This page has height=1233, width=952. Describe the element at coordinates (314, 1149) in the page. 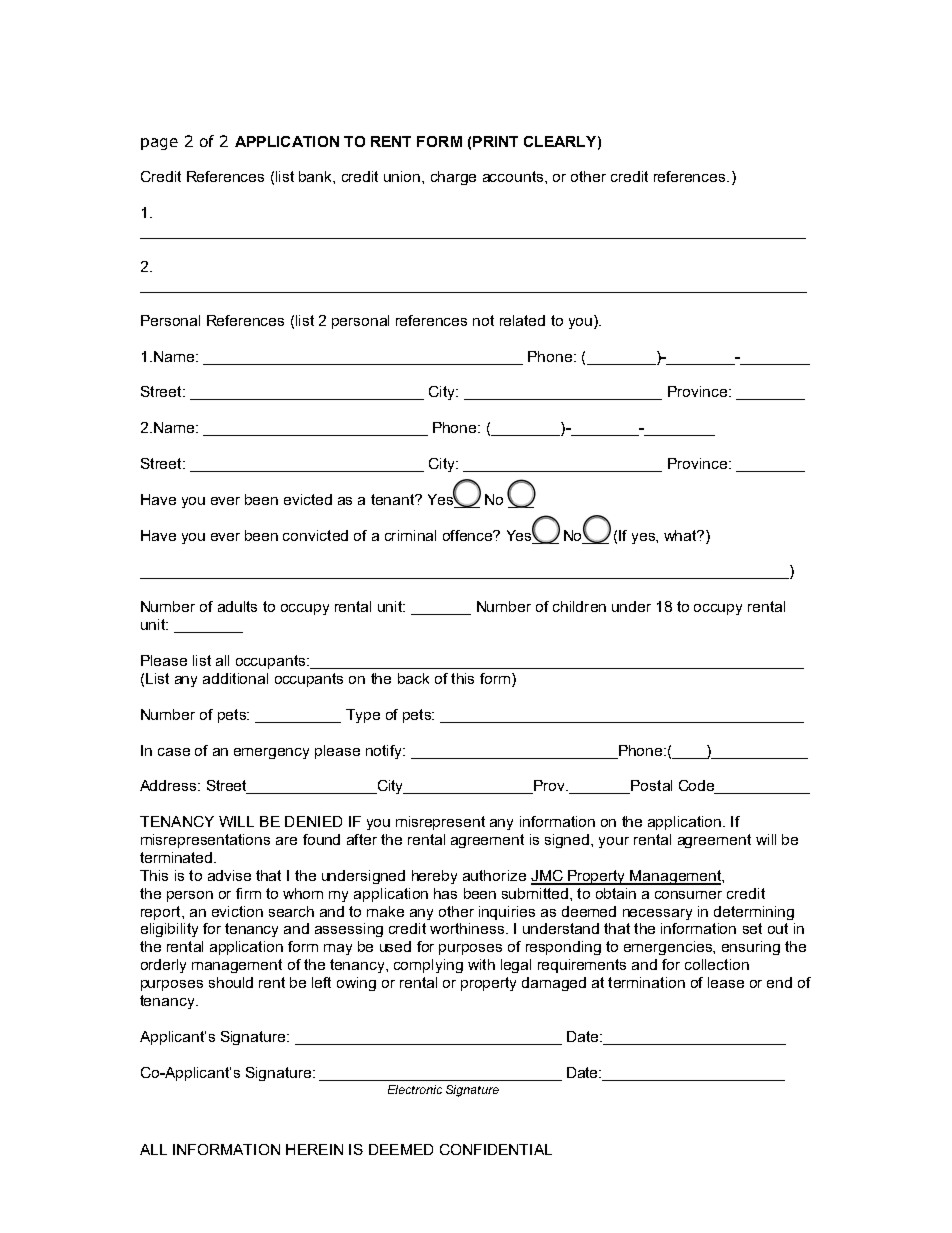

I see `HEREIN` at that location.
